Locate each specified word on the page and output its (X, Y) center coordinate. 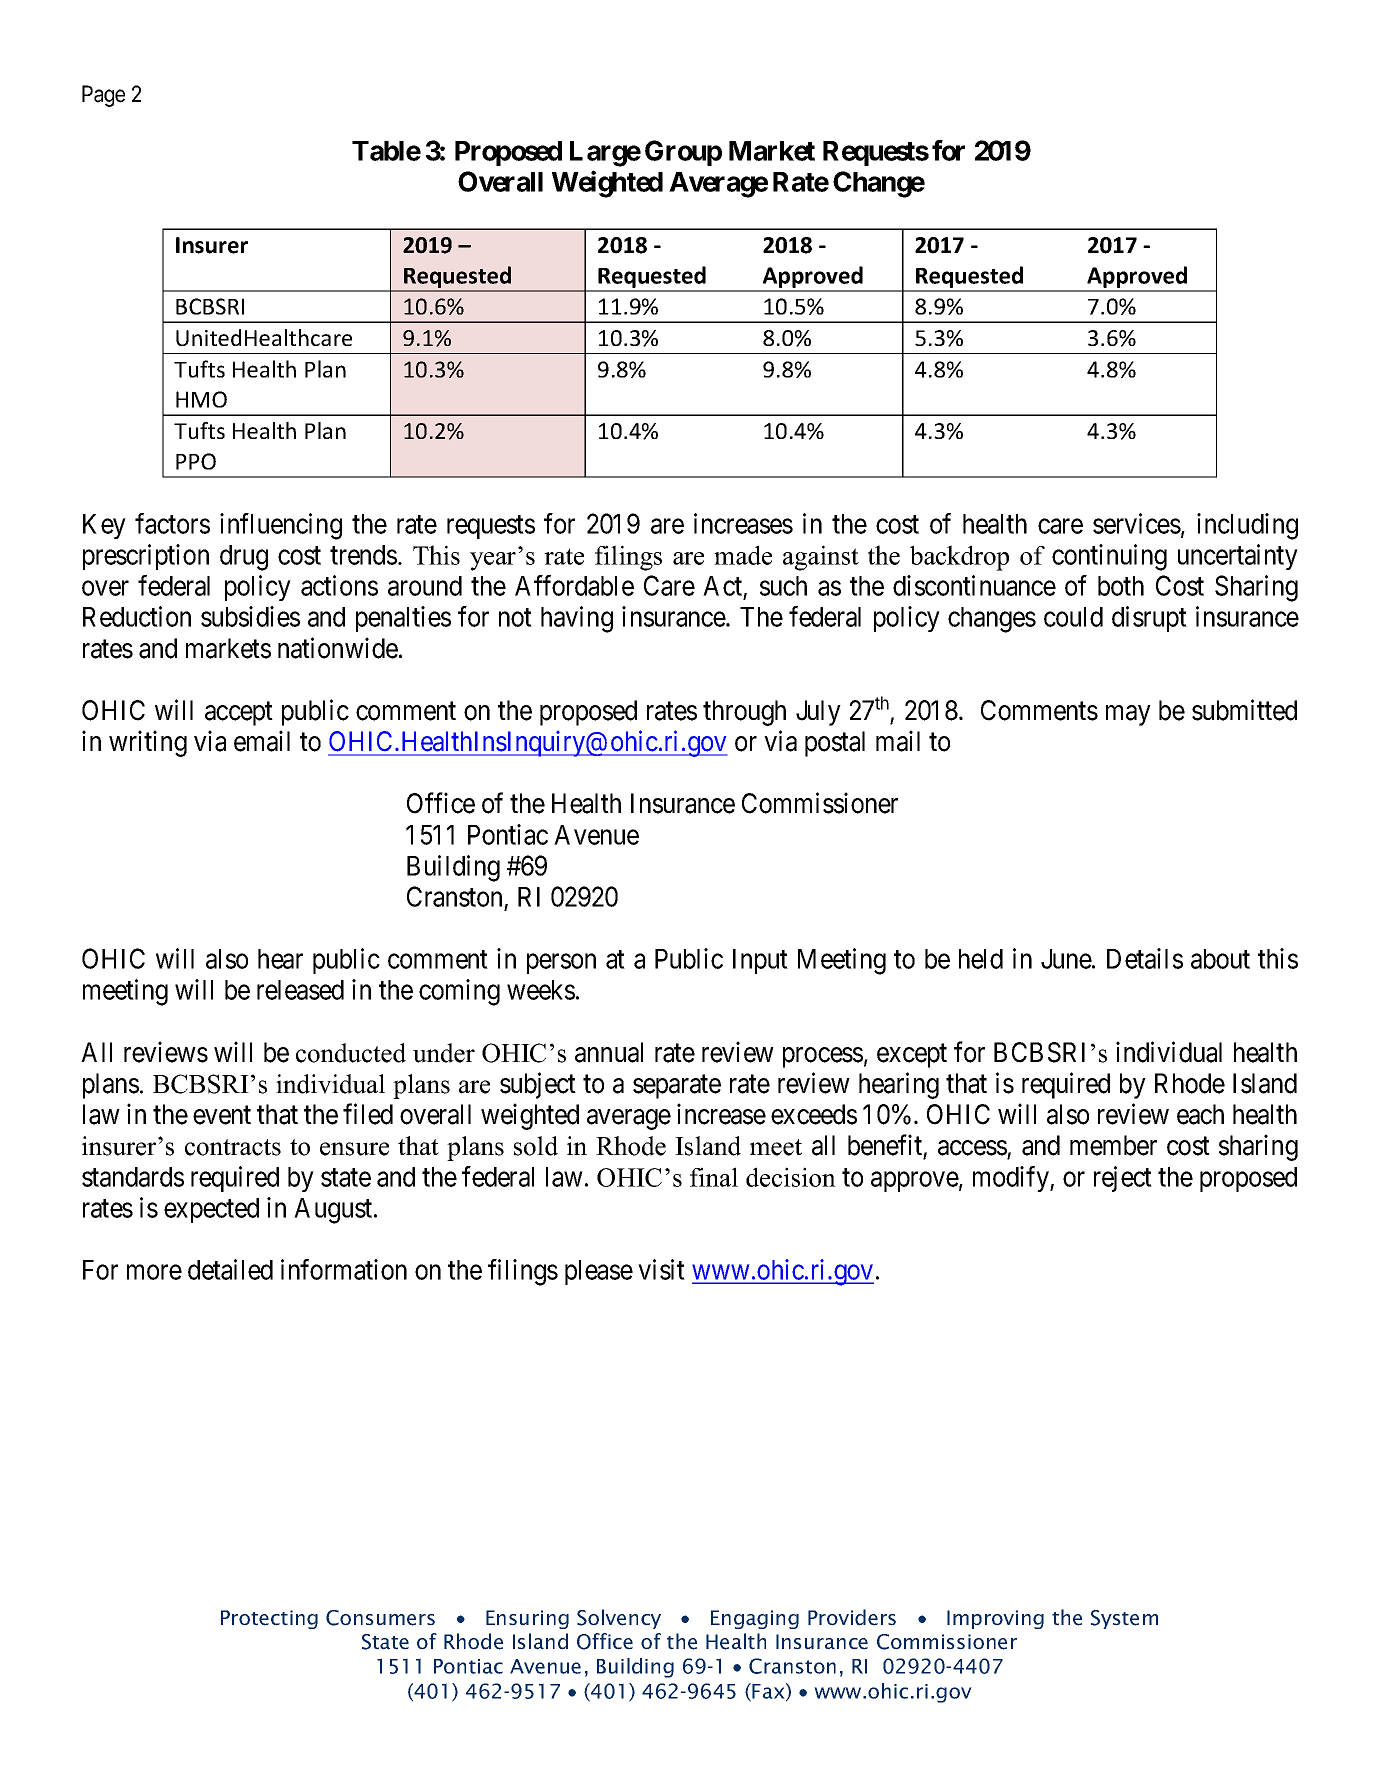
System (1124, 1619)
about (1220, 959)
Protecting (269, 1619)
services (1137, 523)
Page (103, 96)
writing (148, 743)
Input (760, 961)
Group (683, 153)
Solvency (619, 1619)
